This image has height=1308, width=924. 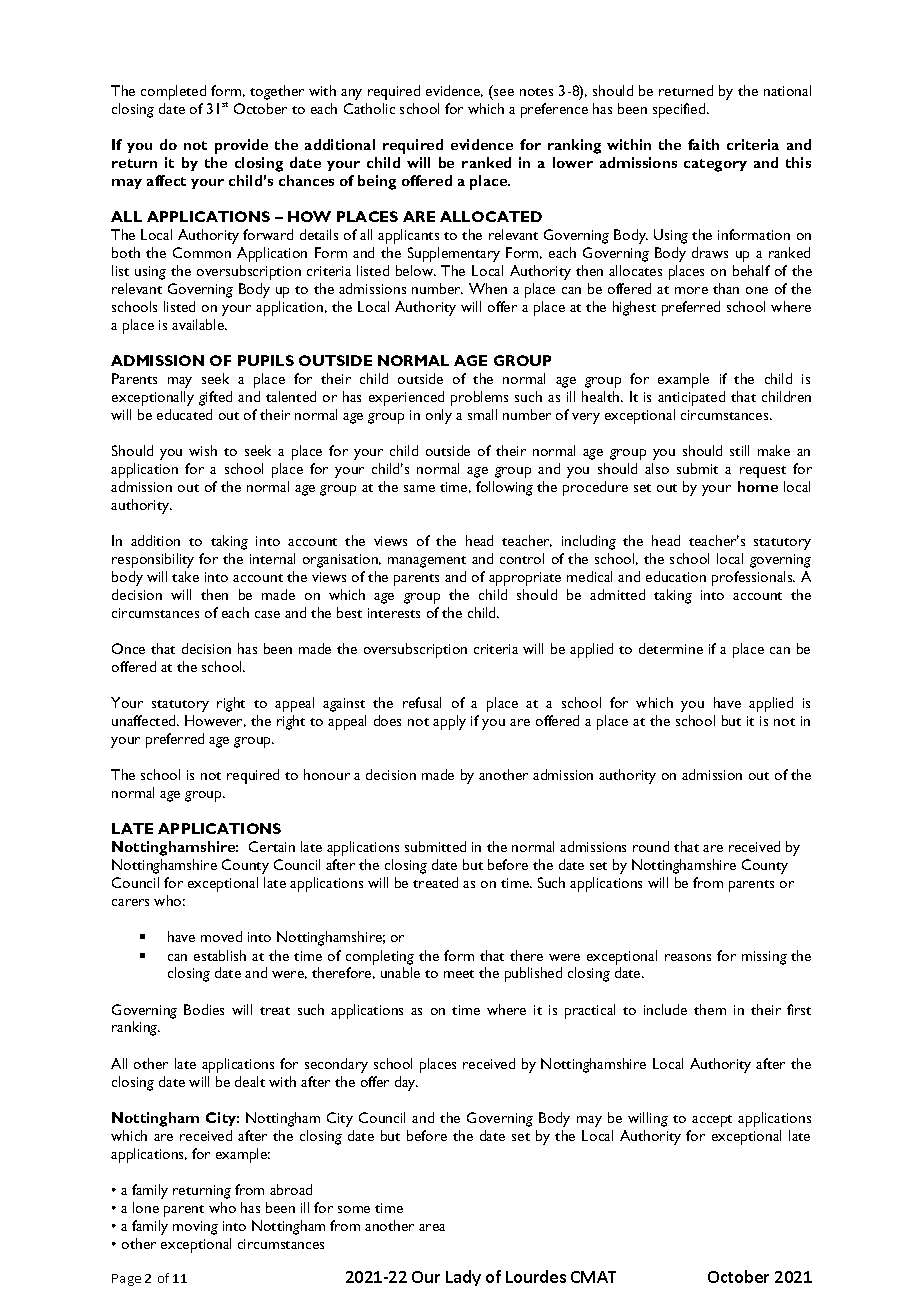 What do you see at coordinates (536, 92) in the image?
I see `notes` at bounding box center [536, 92].
